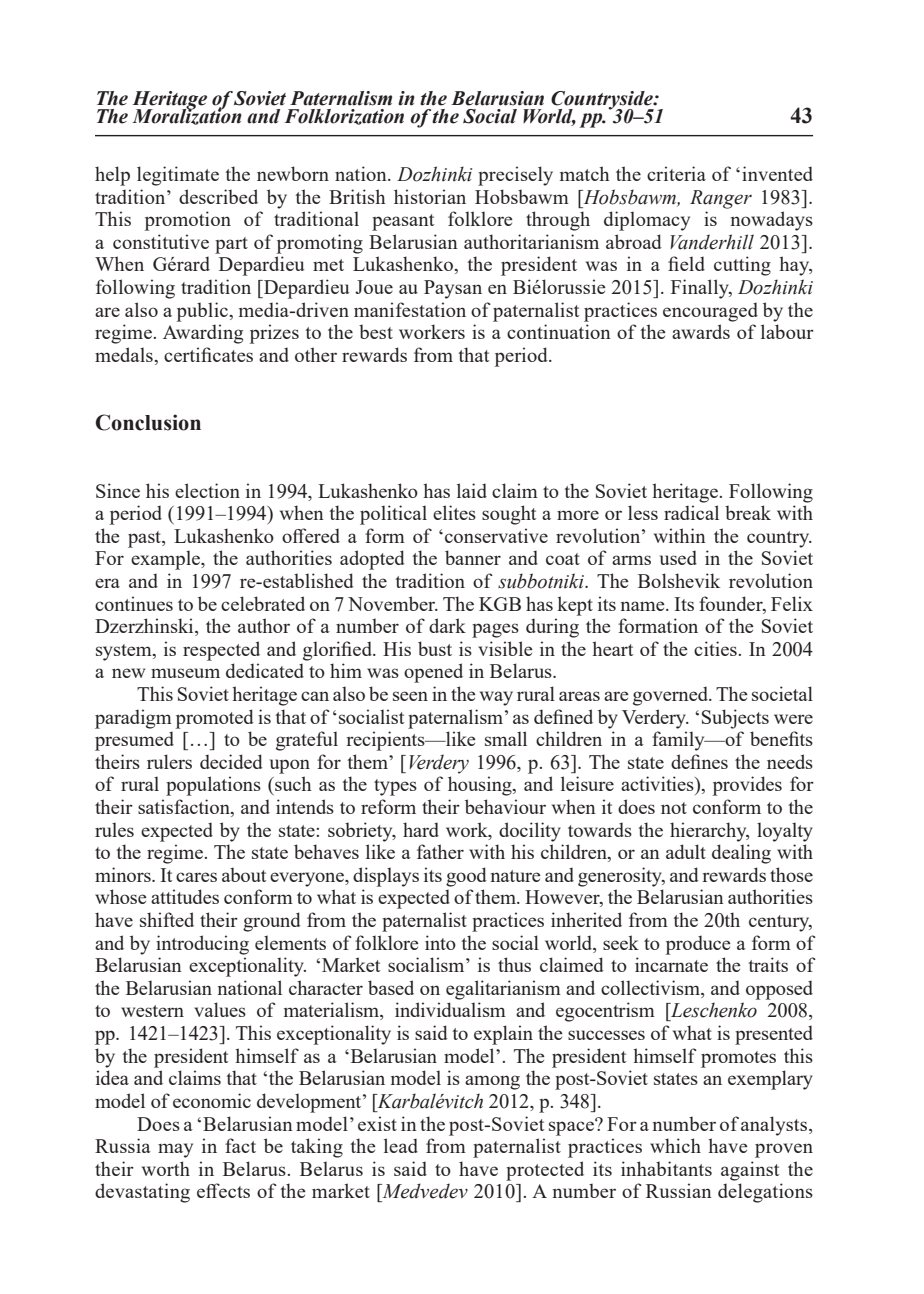 The image size is (924, 1294). I want to click on Medvedev, so click(424, 1191).
